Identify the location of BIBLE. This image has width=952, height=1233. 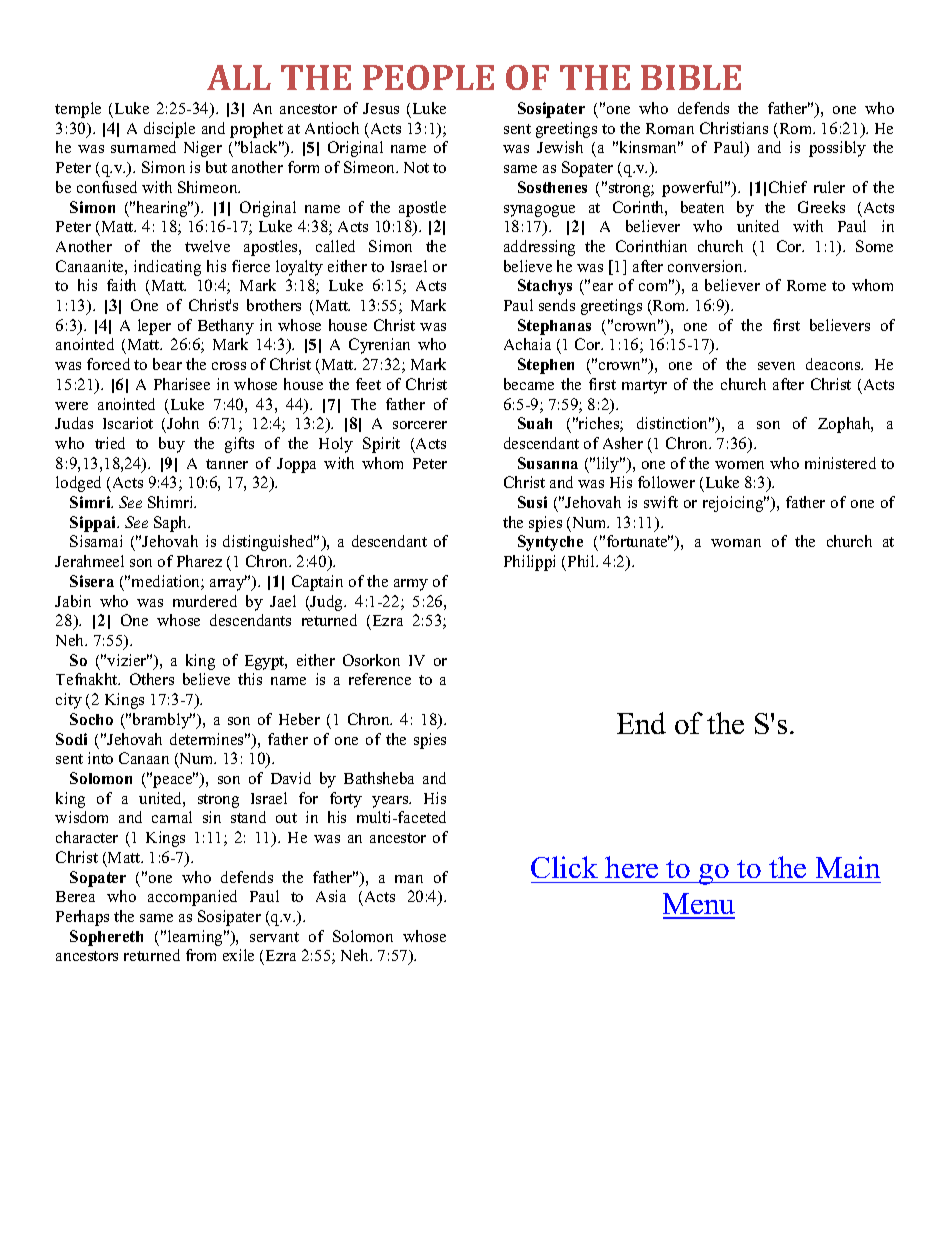
(691, 77).
